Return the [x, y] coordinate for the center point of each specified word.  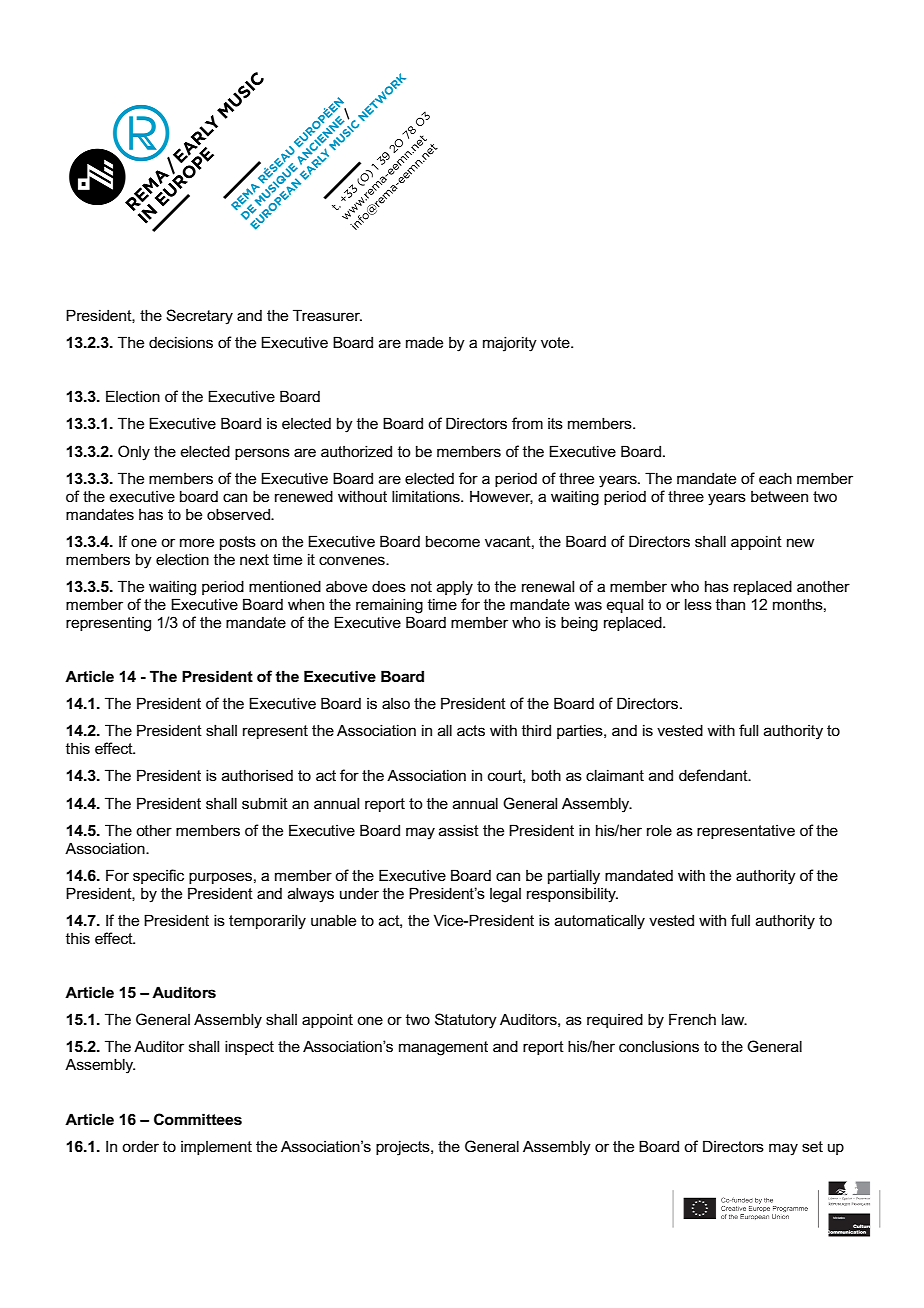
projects [404, 1148]
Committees [198, 1119]
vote [556, 342]
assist [459, 830]
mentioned [285, 586]
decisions [181, 342]
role [659, 830]
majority [510, 344]
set [812, 1146]
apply [455, 588]
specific [158, 876]
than [730, 604]
